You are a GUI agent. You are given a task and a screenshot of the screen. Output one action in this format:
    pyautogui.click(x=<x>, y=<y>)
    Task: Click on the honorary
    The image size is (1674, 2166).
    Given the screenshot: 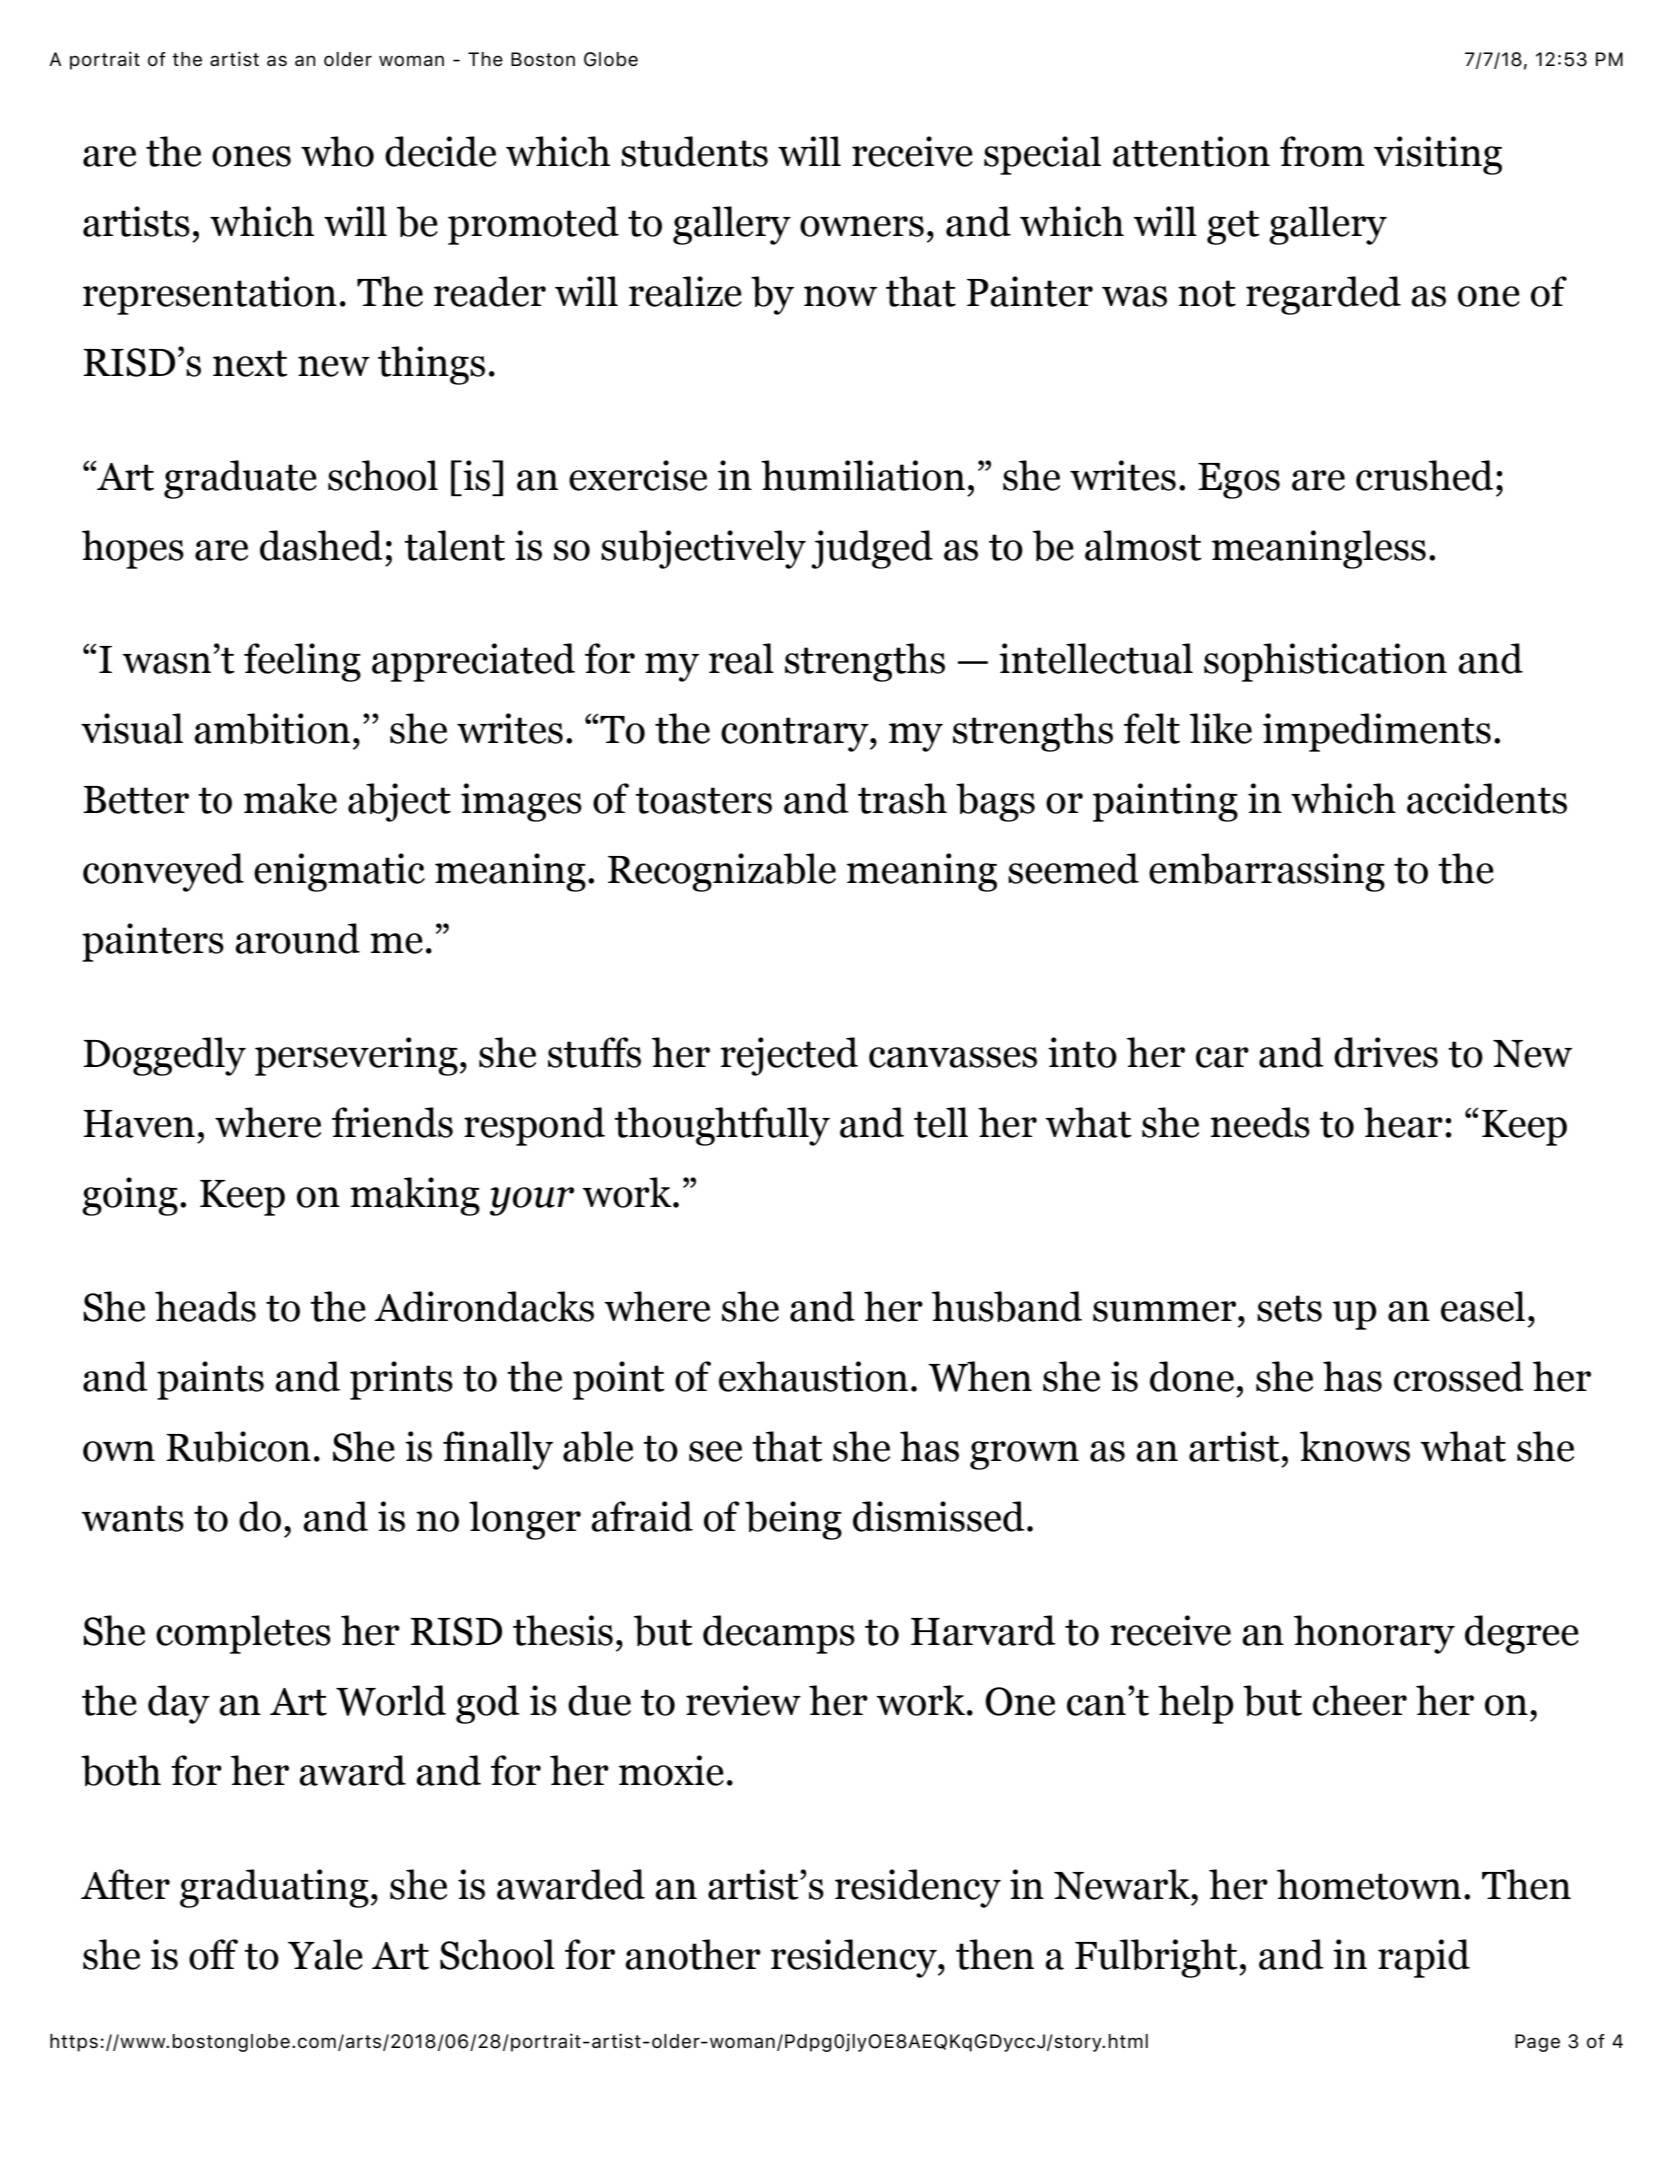 What is the action you would take?
    pyautogui.click(x=1374, y=1634)
